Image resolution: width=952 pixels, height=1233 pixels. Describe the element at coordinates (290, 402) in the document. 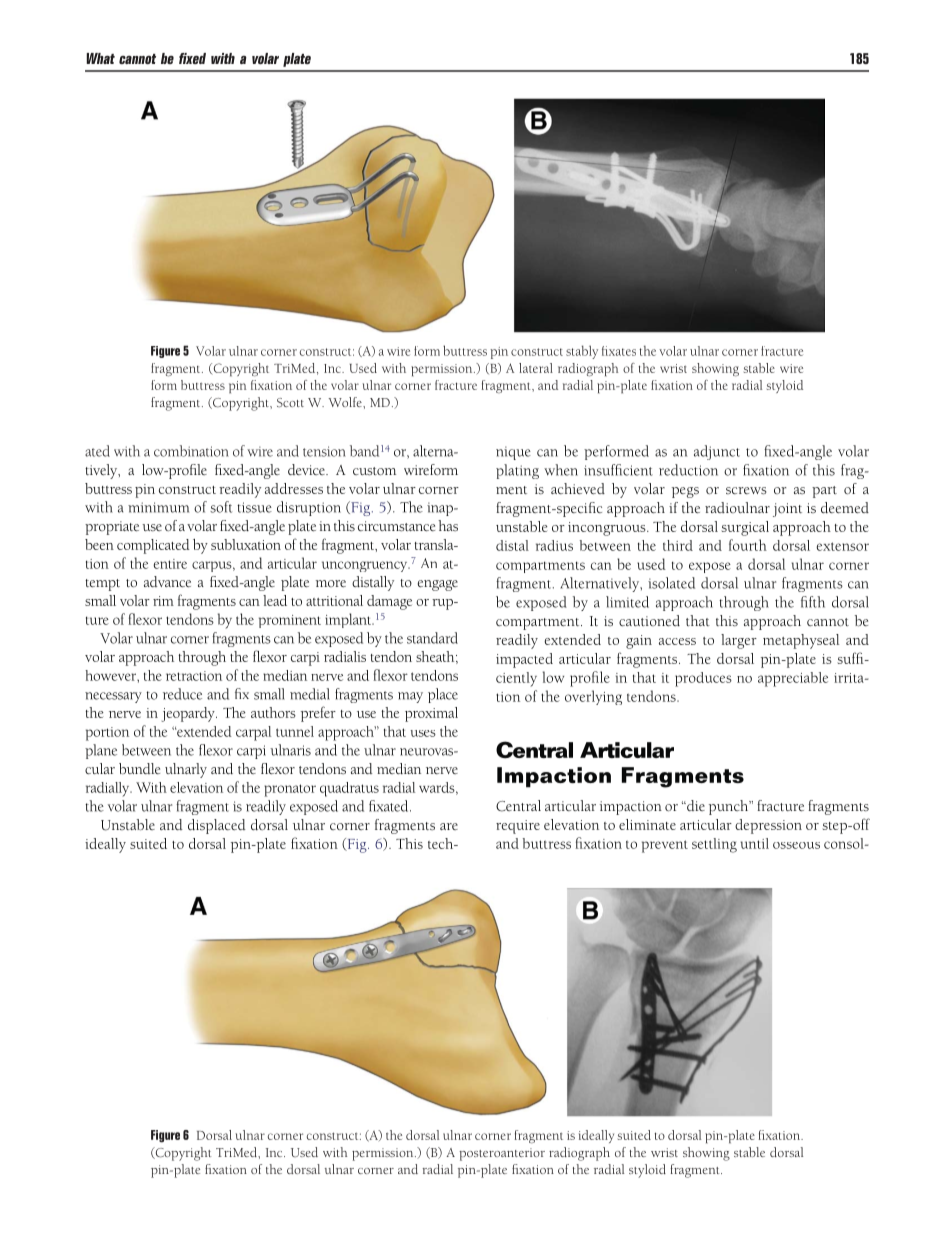

I see `Scott` at that location.
